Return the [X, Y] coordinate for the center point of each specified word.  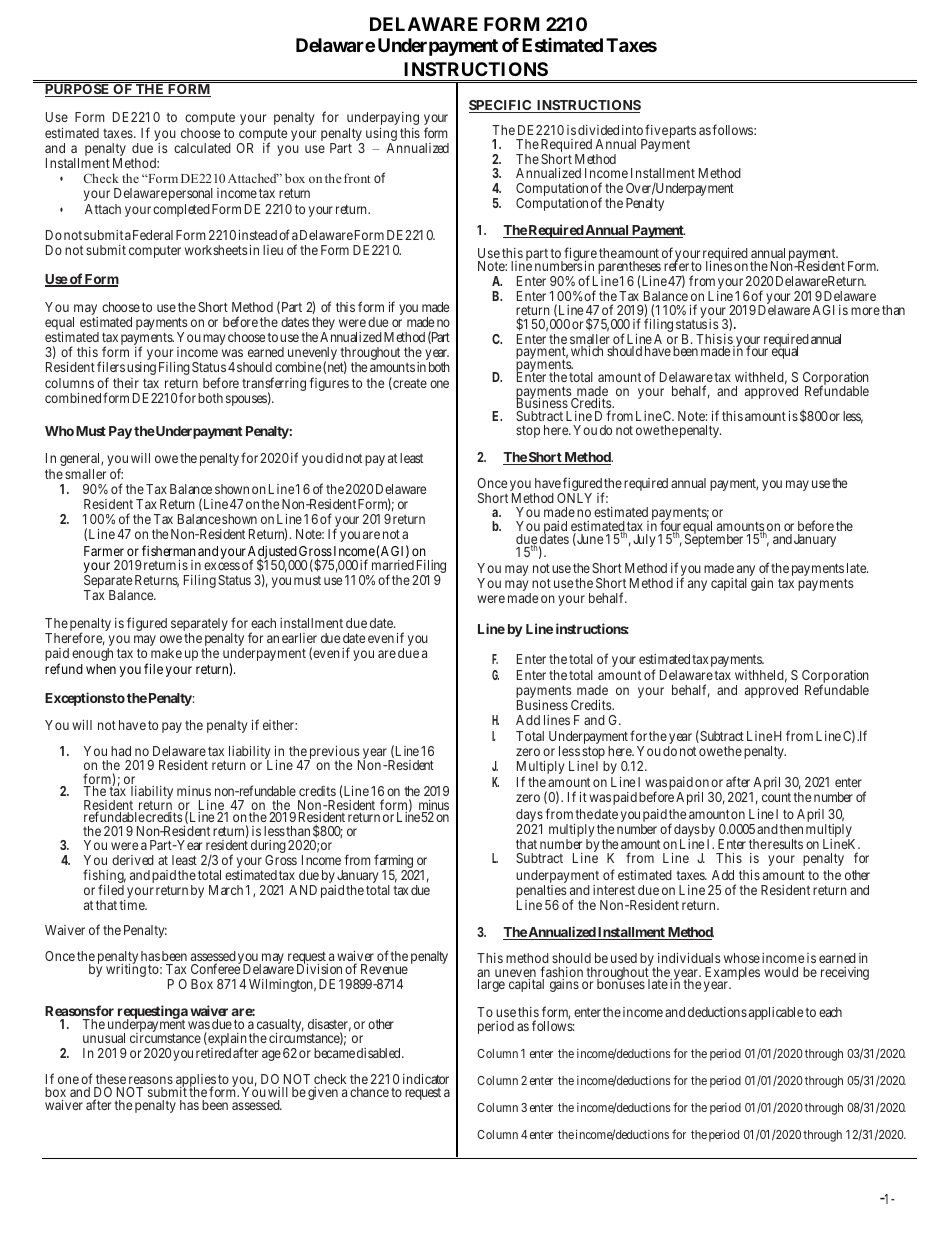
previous [333, 754]
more [865, 311]
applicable [776, 1013]
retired [213, 1053]
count [776, 797]
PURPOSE [78, 90]
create [409, 384]
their [126, 383]
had [121, 751]
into [632, 130]
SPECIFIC [501, 106]
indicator [426, 1079]
